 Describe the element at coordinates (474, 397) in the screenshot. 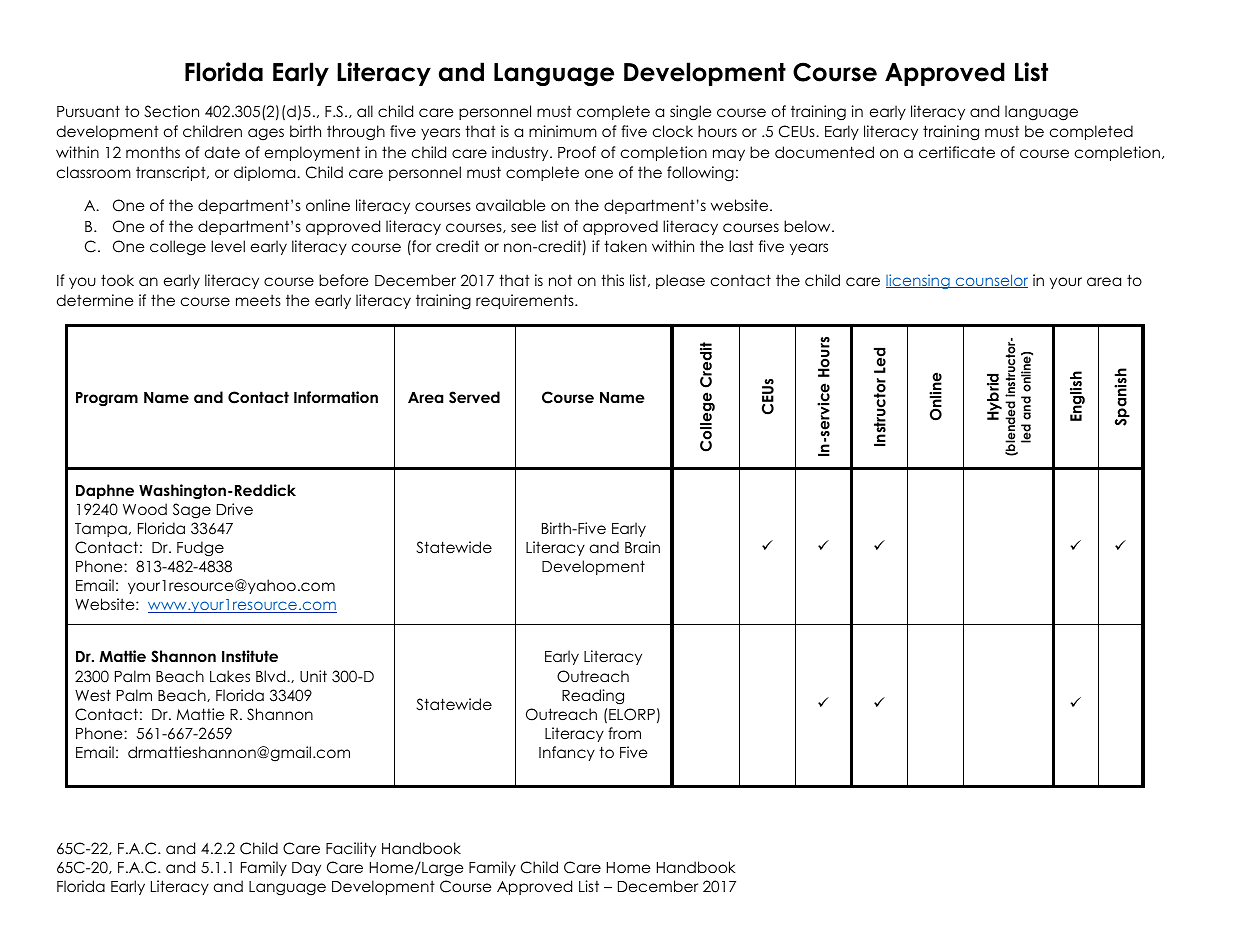

I see `Served` at that location.
